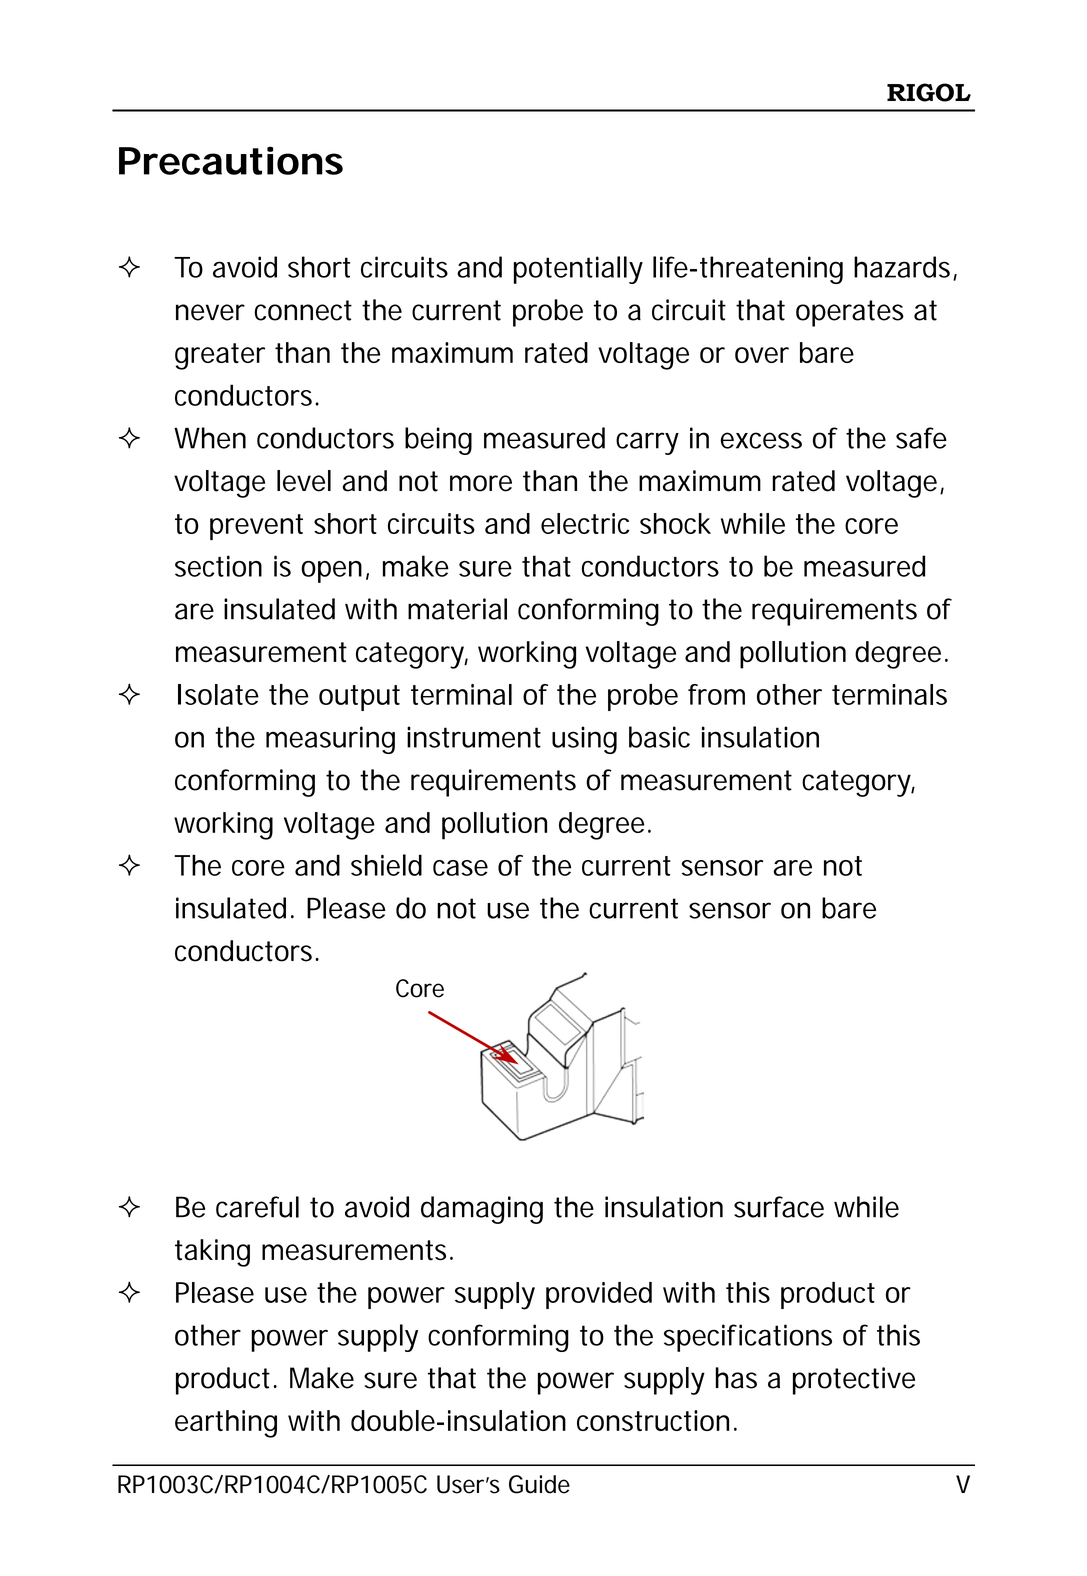 This page has height=1576, width=1087. I want to click on from, so click(716, 694).
